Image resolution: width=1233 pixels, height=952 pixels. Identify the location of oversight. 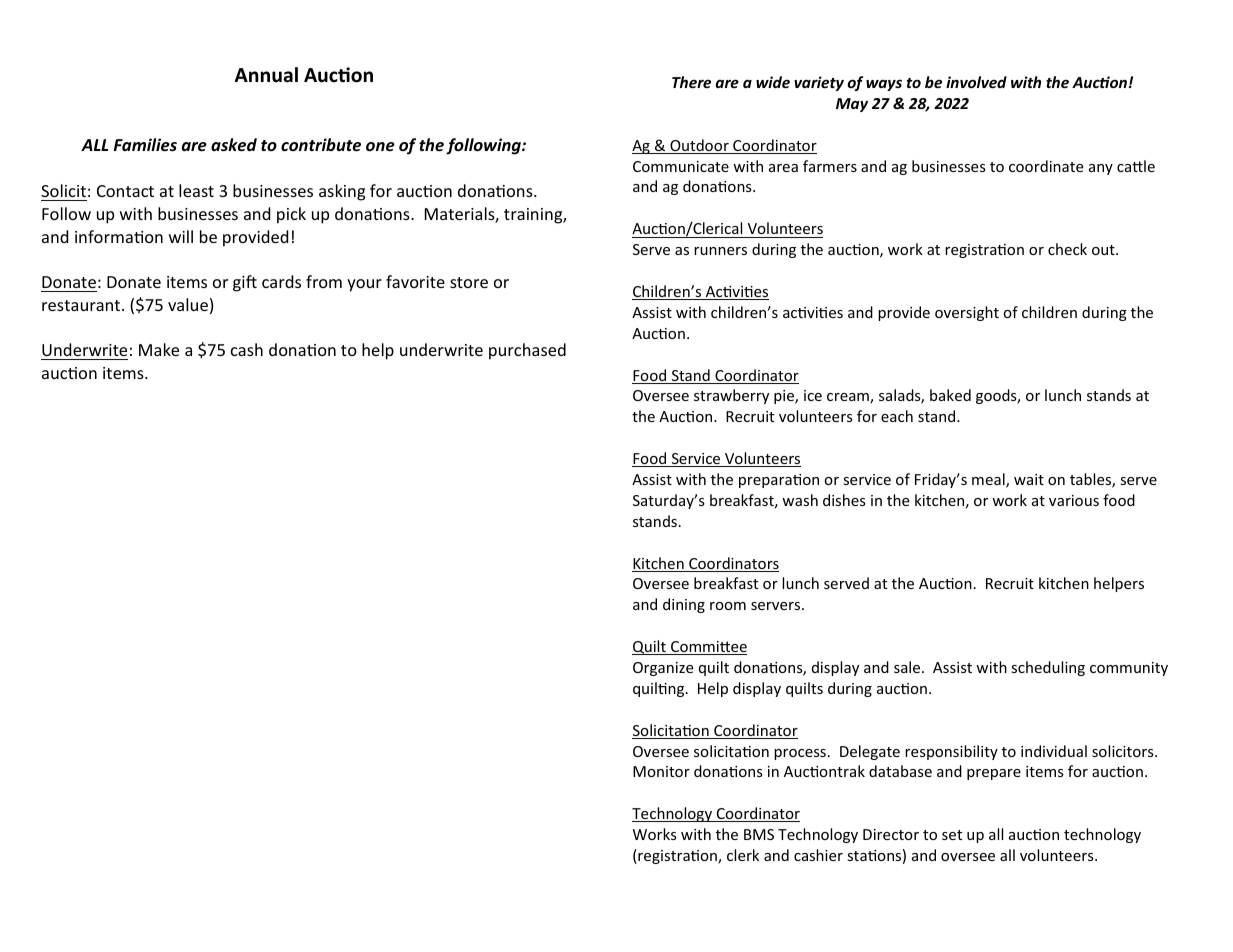
(967, 313).
